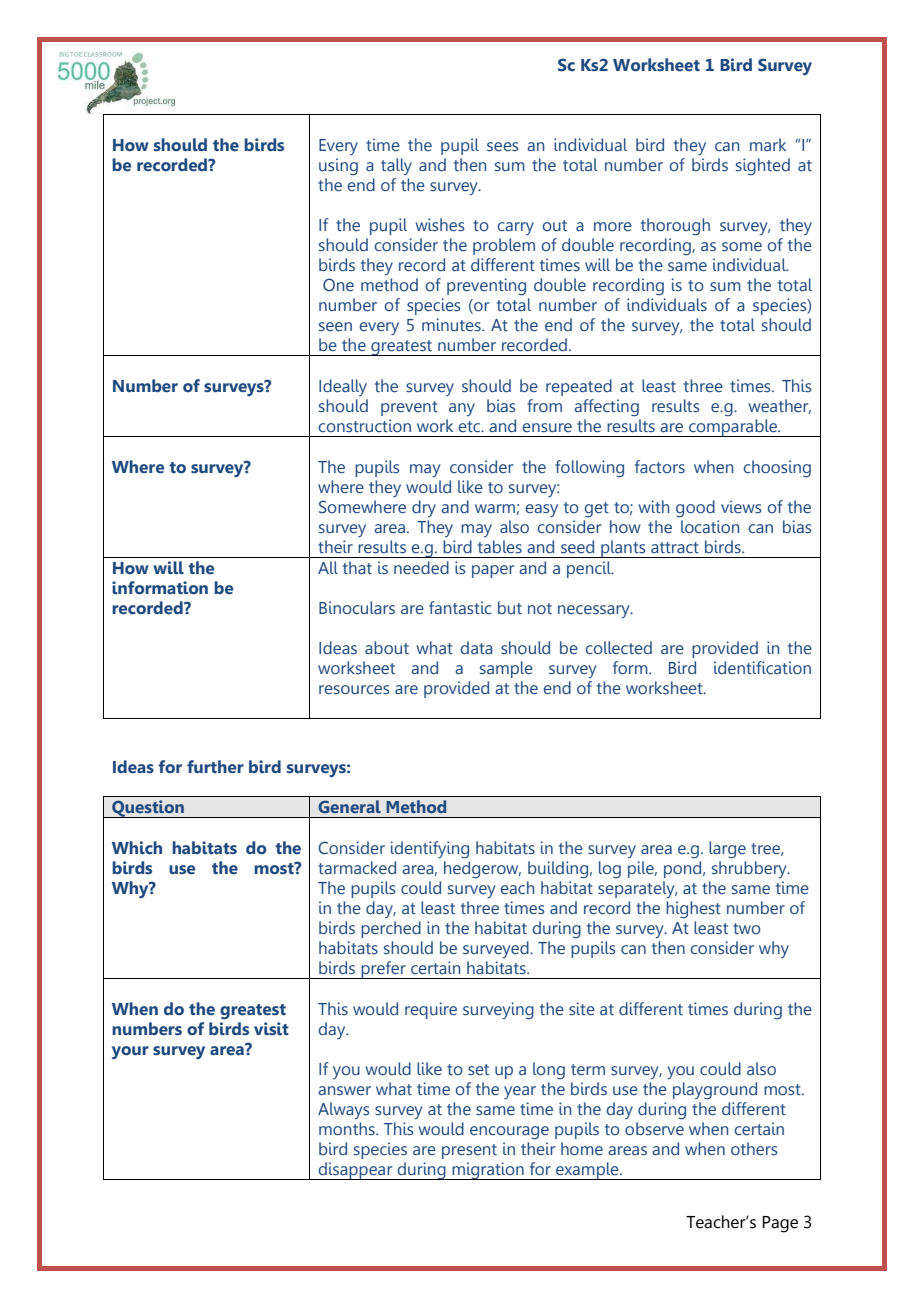 This image has height=1308, width=924. I want to click on sighted, so click(763, 167).
